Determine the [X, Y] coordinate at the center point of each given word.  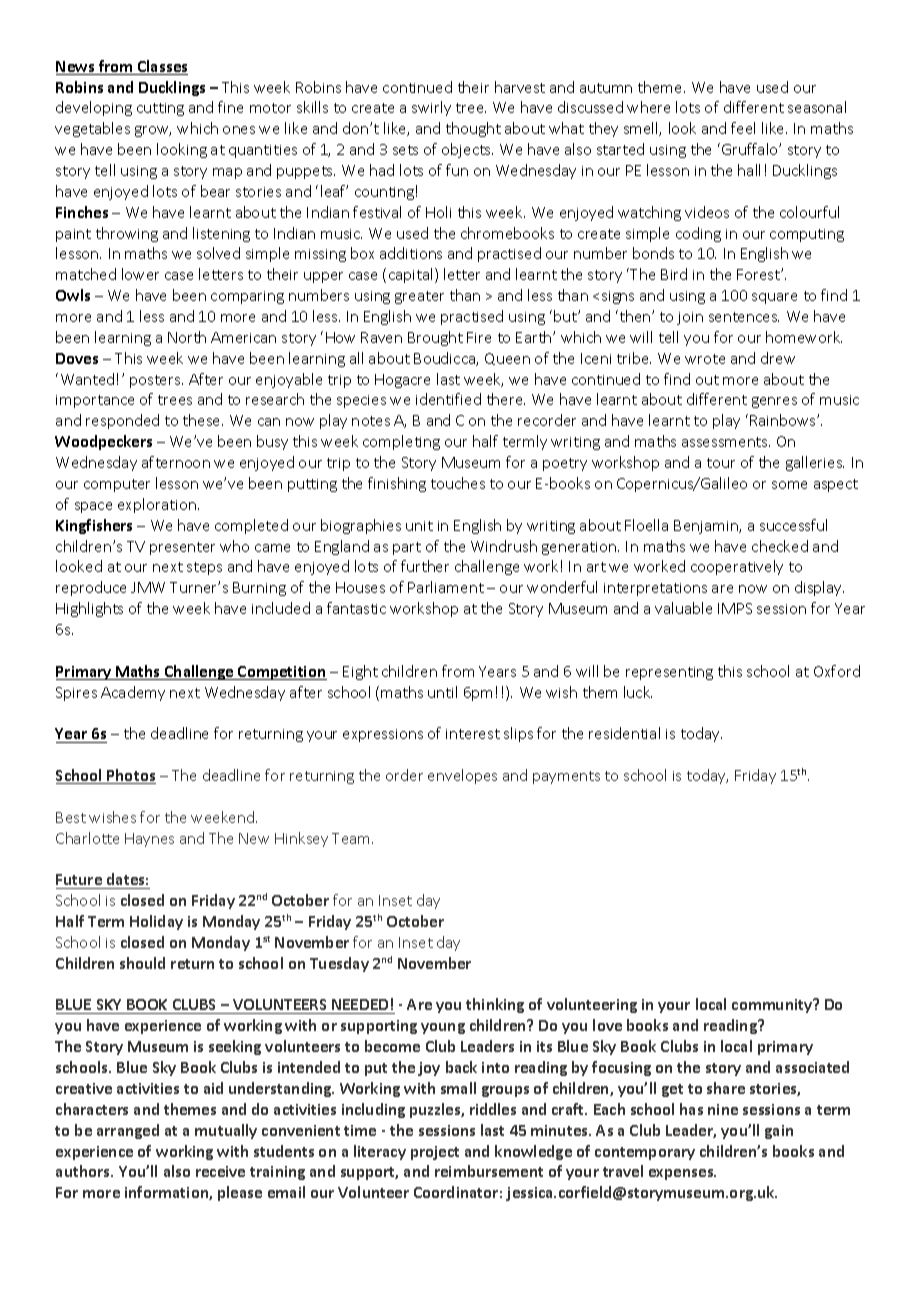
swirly [431, 108]
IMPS [735, 608]
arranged [128, 1131]
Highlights [89, 609]
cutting [160, 109]
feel [743, 128]
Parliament [446, 587]
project [435, 1153]
